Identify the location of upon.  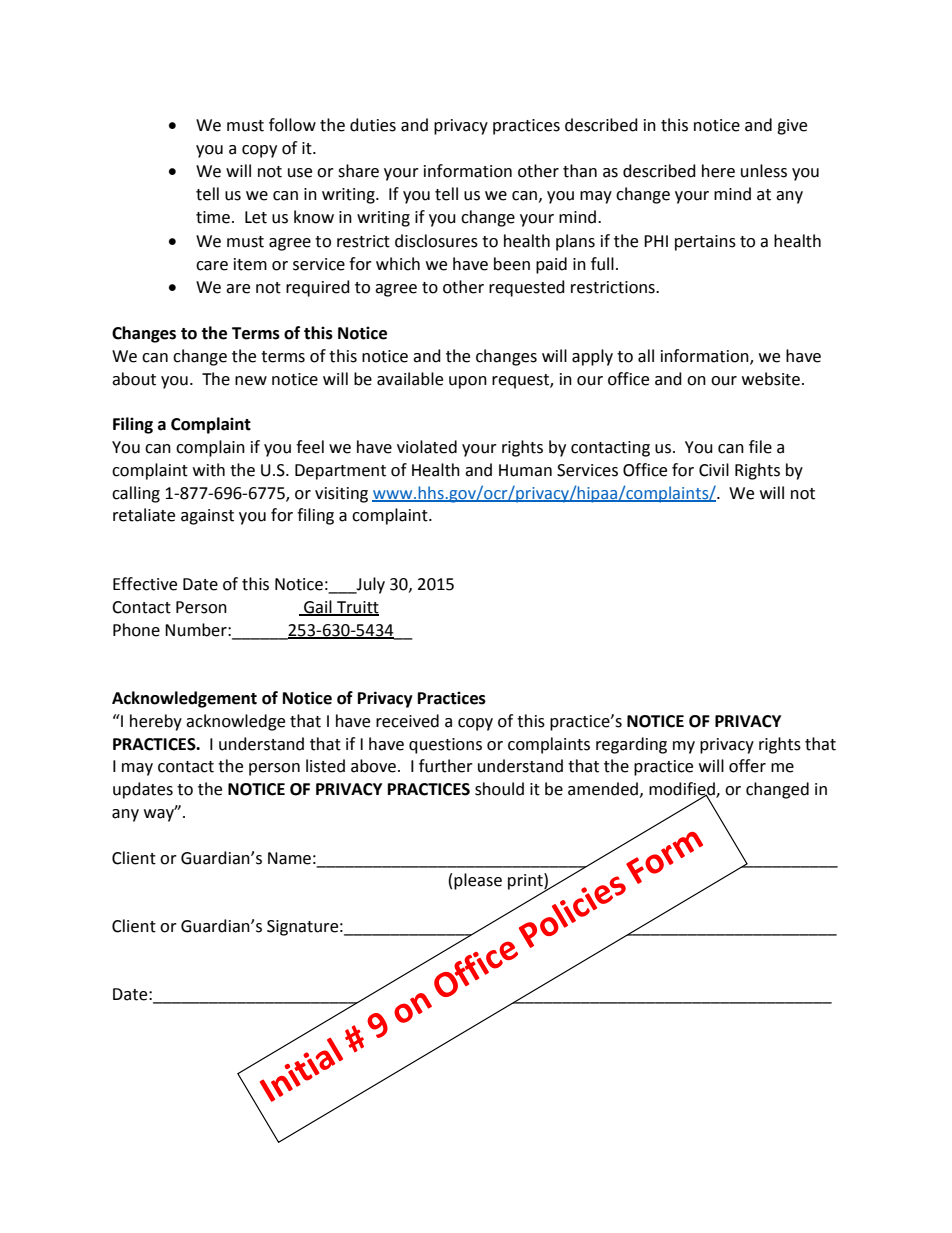
(468, 382).
